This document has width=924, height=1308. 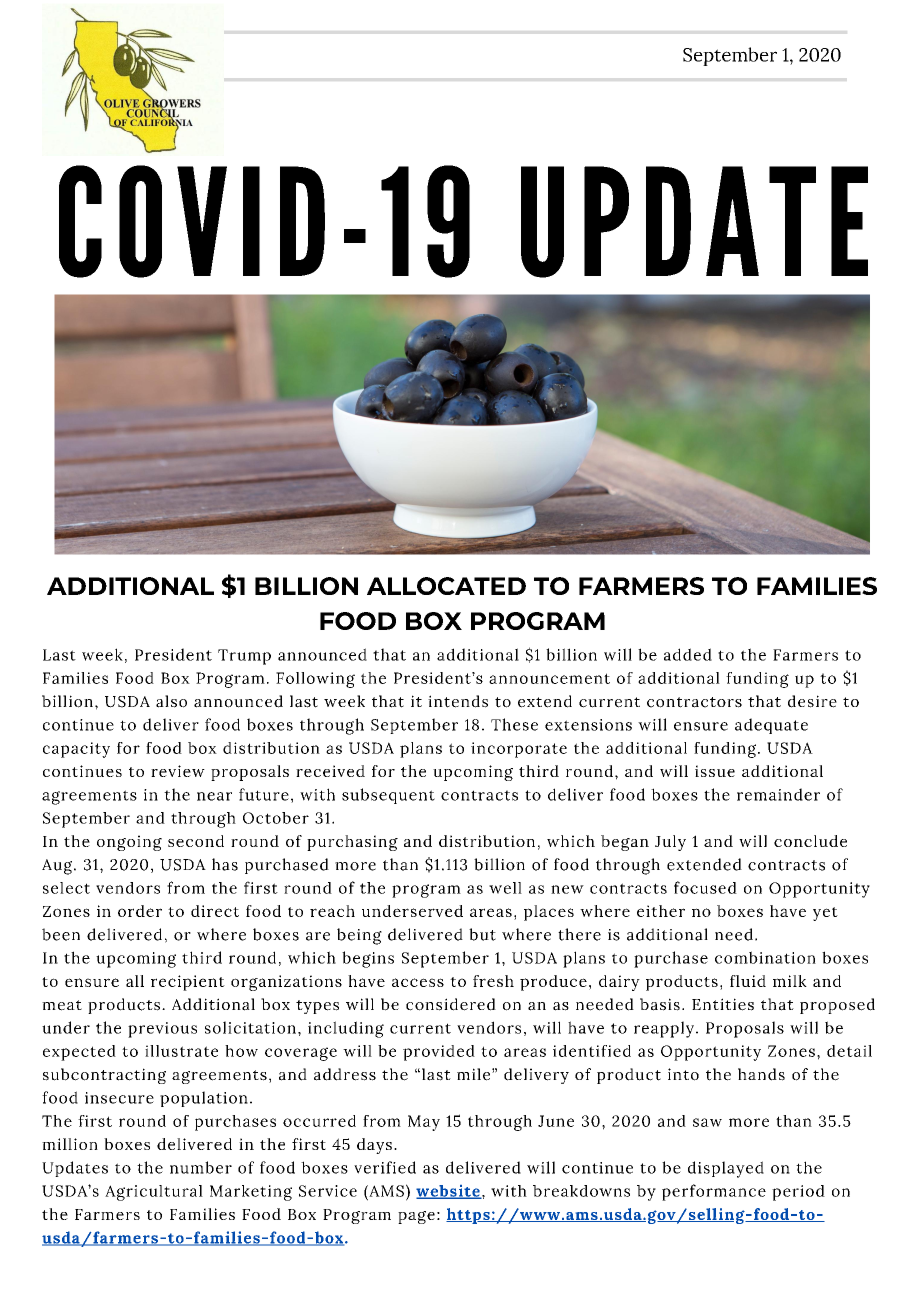 I want to click on added, so click(x=688, y=654).
